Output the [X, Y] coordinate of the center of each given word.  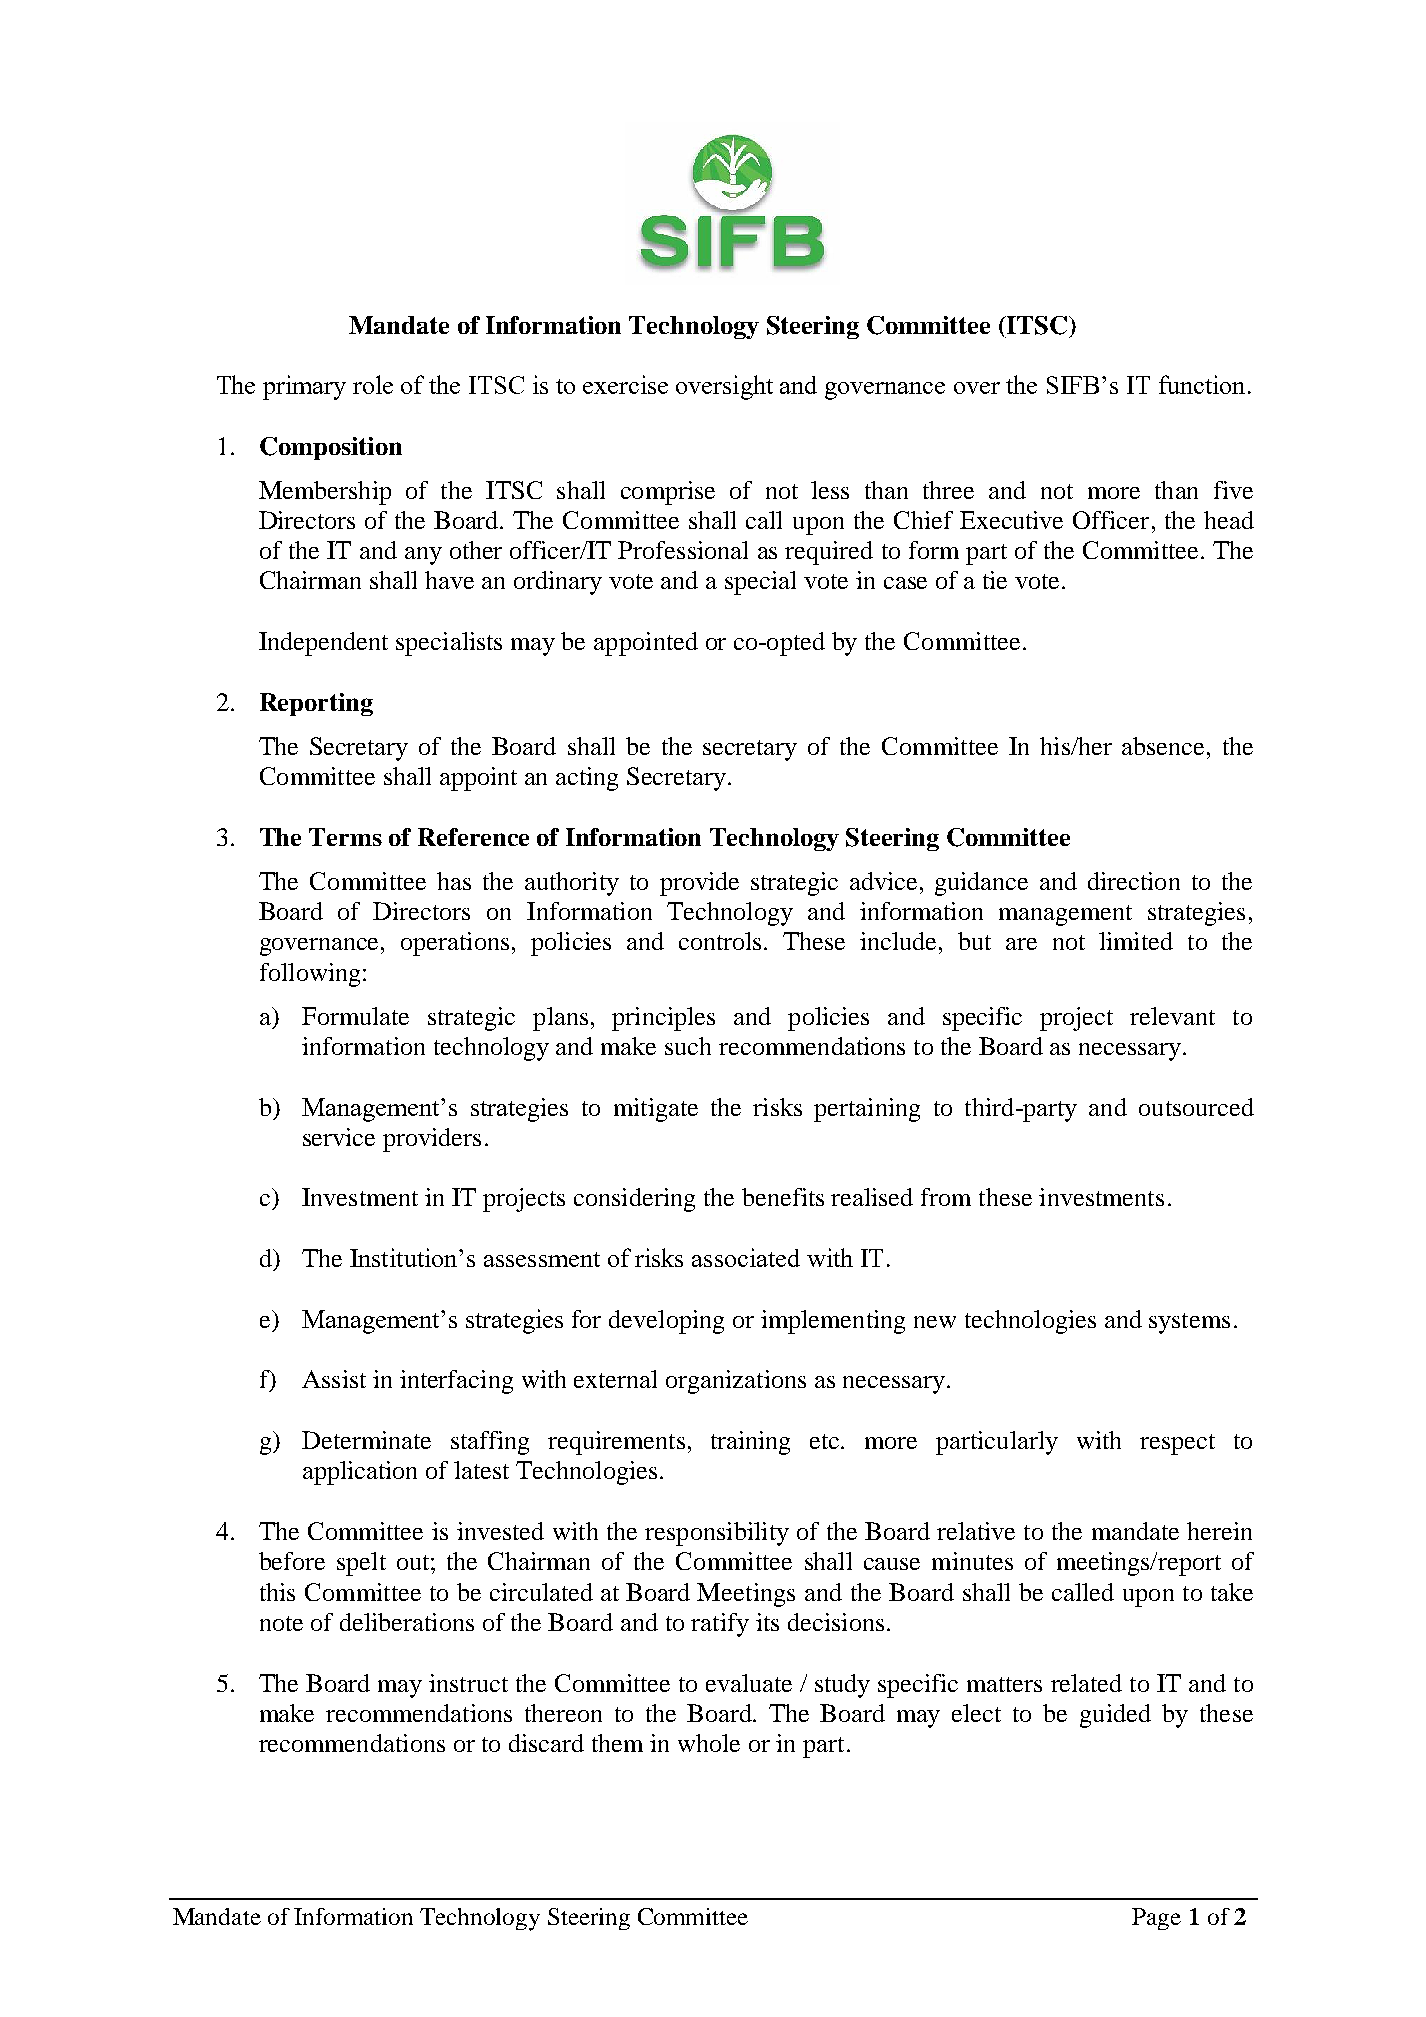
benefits [783, 1197]
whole [709, 1743]
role [373, 384]
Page [1156, 1919]
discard [546, 1743]
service [339, 1137]
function [1202, 384]
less [830, 490]
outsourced [1196, 1107]
